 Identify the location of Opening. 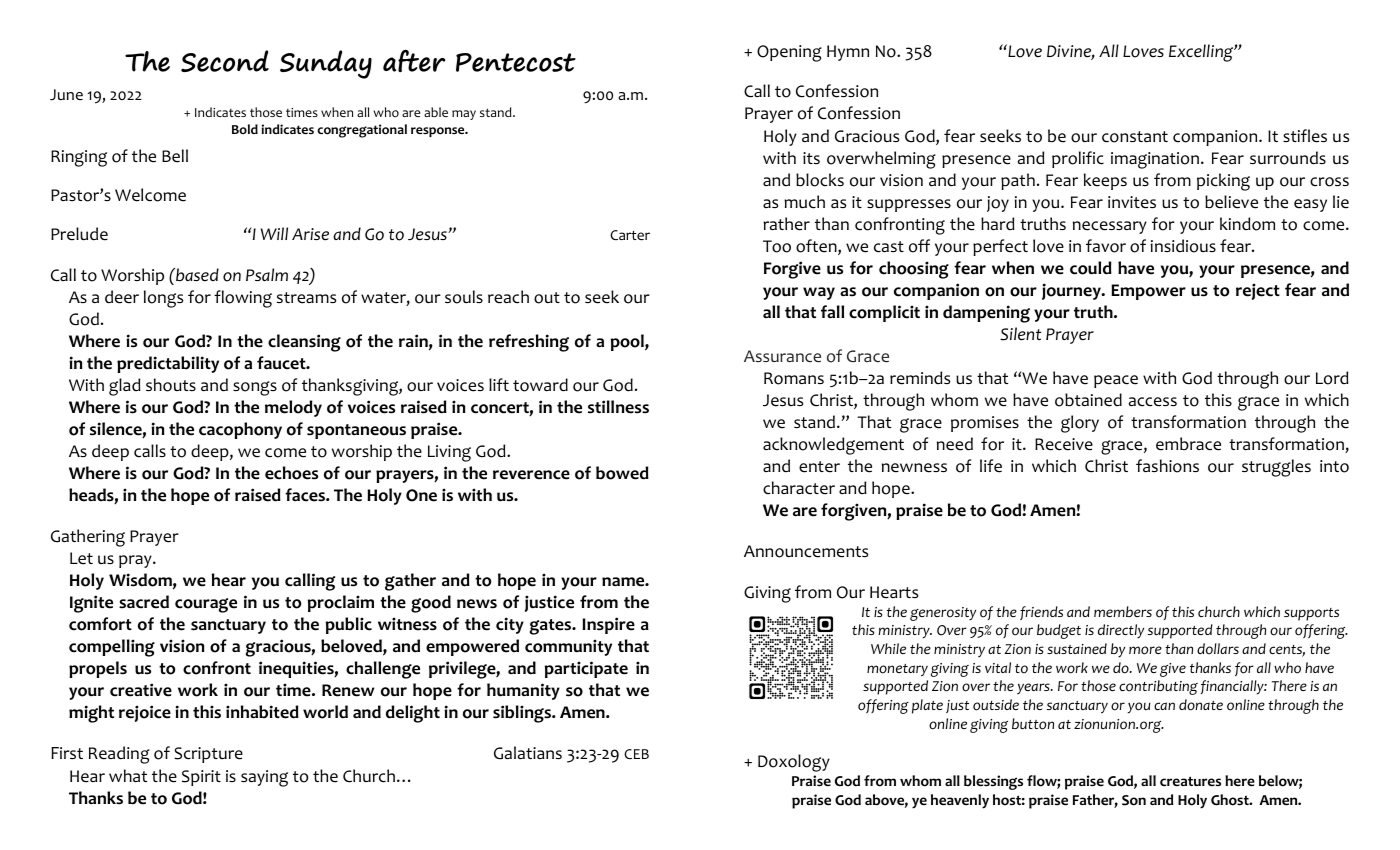
(789, 53).
